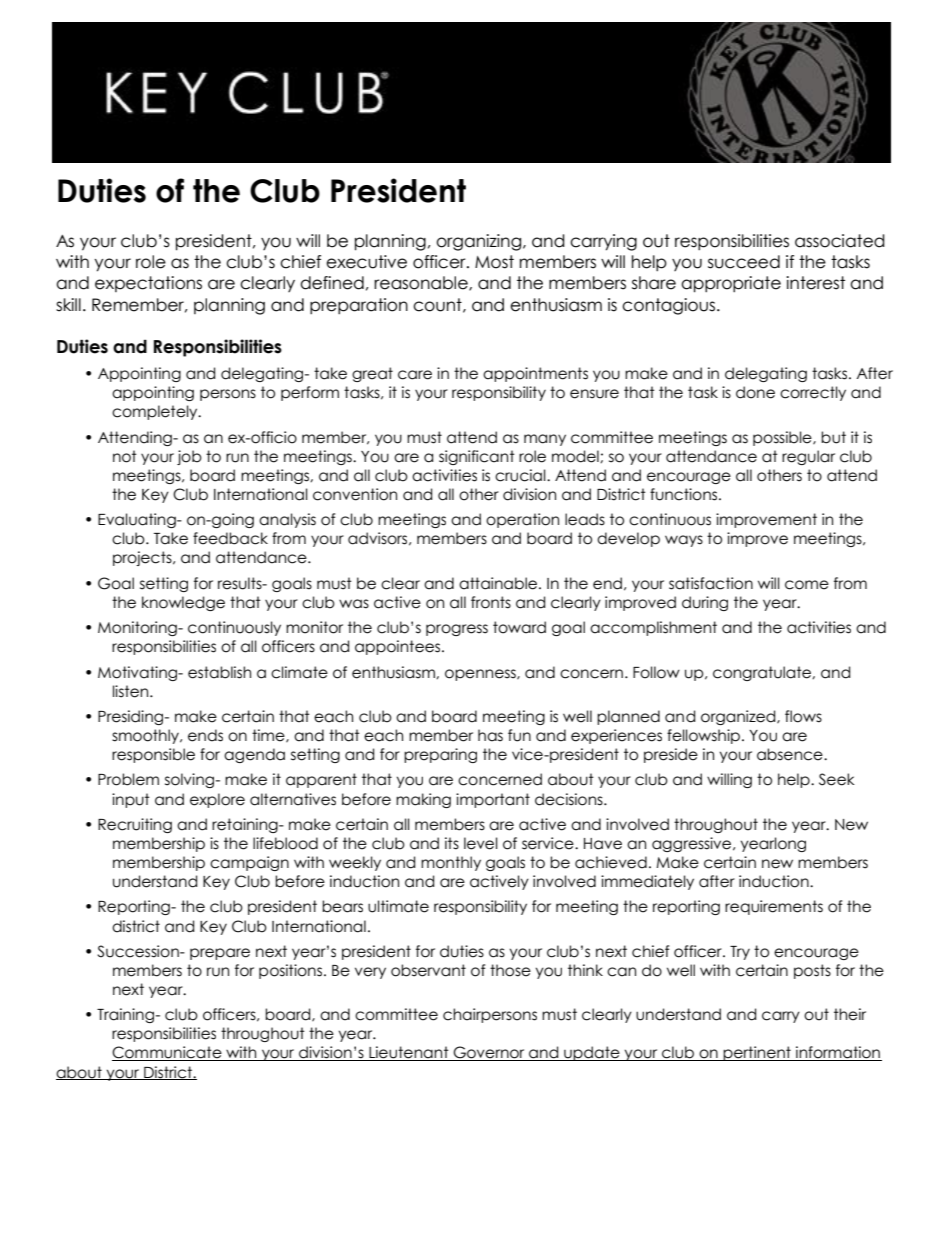 This document has height=1233, width=952. What do you see at coordinates (168, 1053) in the document?
I see `Communicate` at bounding box center [168, 1053].
